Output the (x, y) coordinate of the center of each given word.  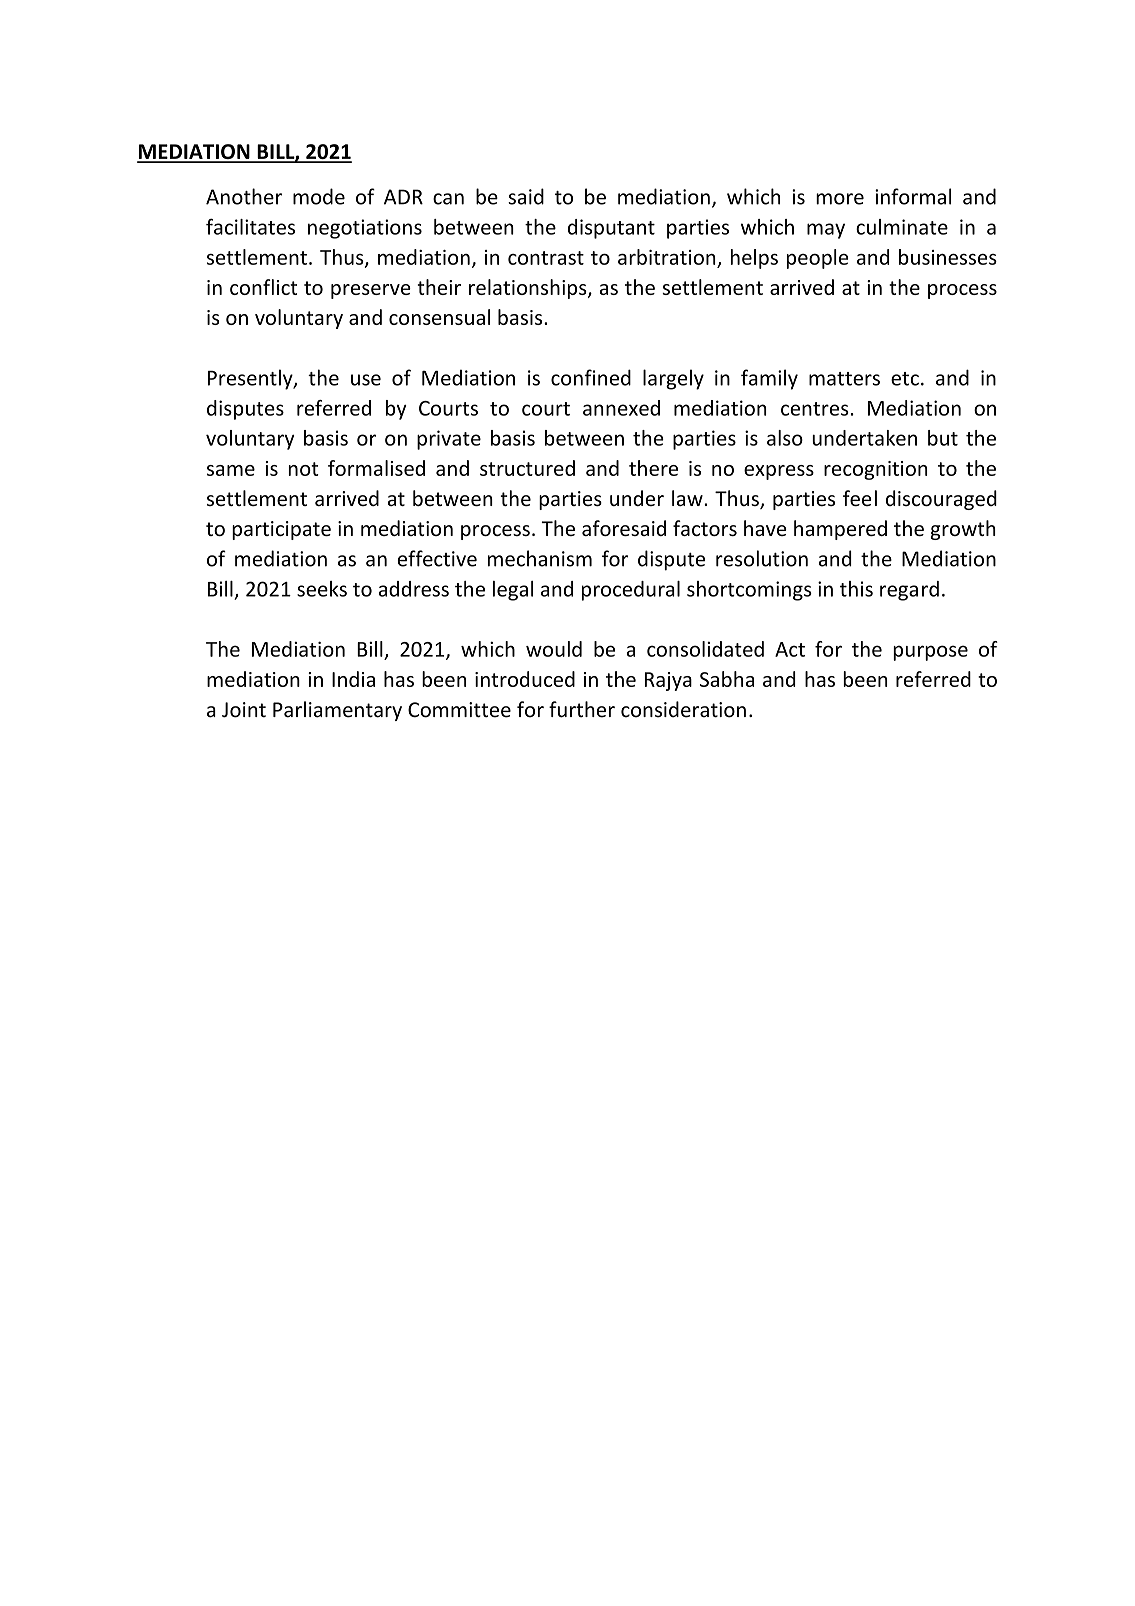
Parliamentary (337, 711)
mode (319, 196)
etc (905, 379)
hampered (840, 530)
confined (591, 377)
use (366, 380)
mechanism (540, 558)
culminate (902, 227)
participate (281, 530)
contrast (546, 258)
